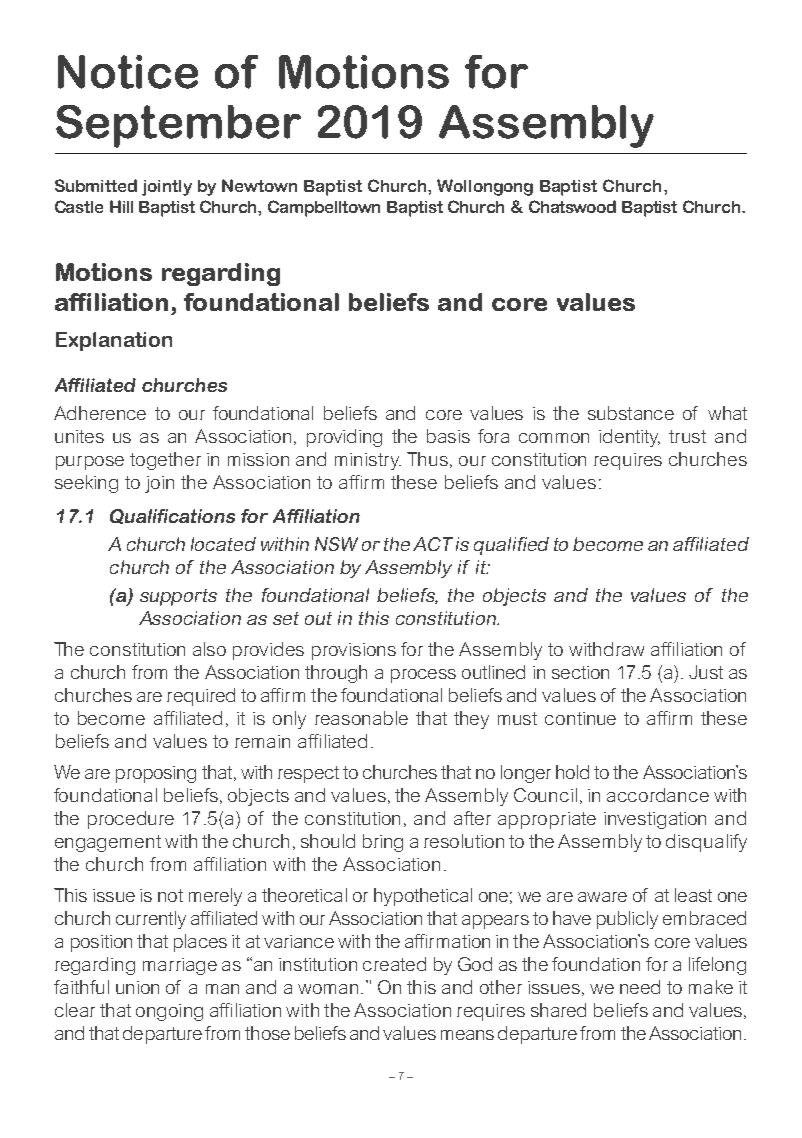 The image size is (802, 1138). I want to click on Wollongong, so click(485, 187).
